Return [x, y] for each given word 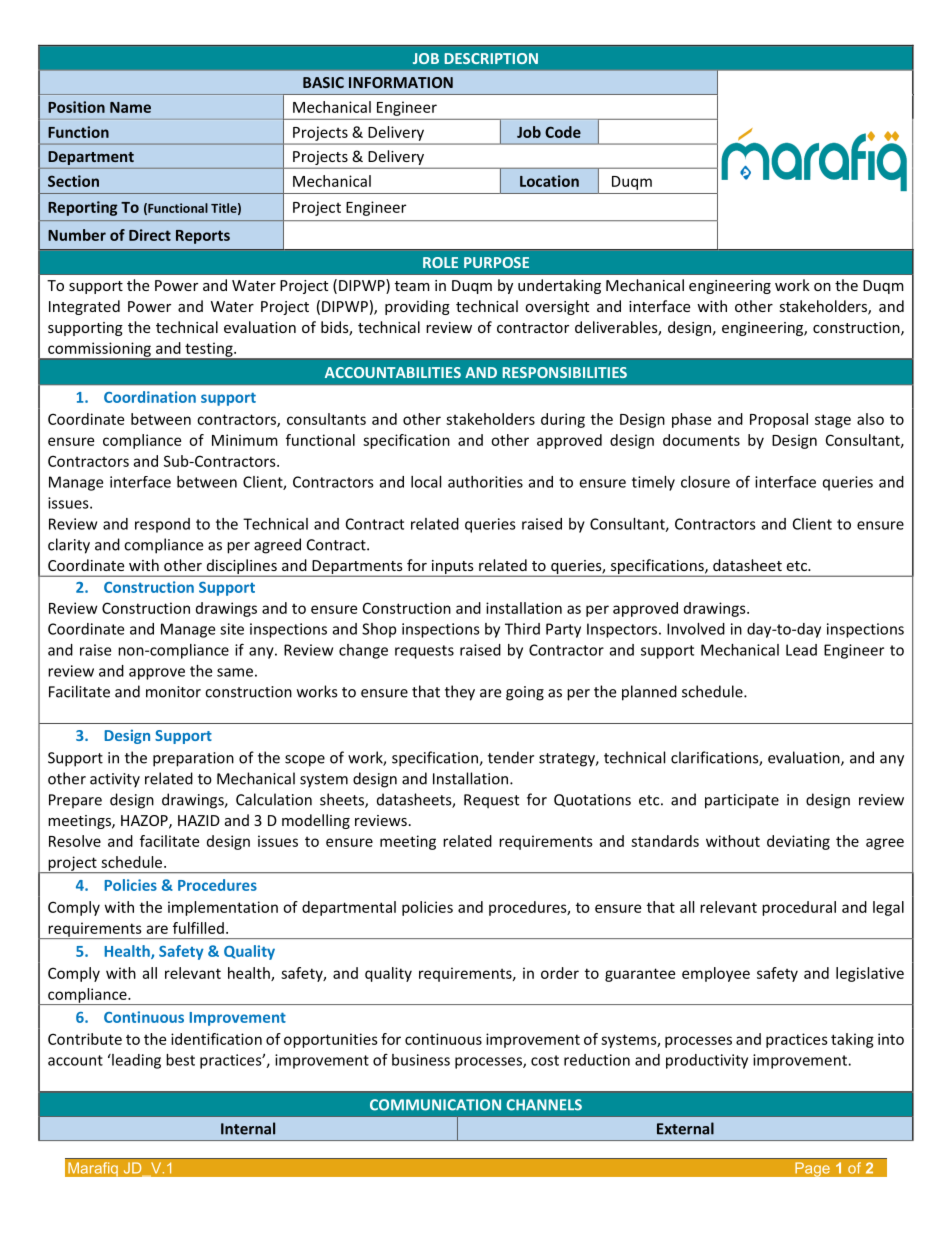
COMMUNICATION [435, 1105]
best [180, 1060]
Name [130, 107]
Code [563, 132]
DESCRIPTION [491, 58]
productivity [707, 1061]
